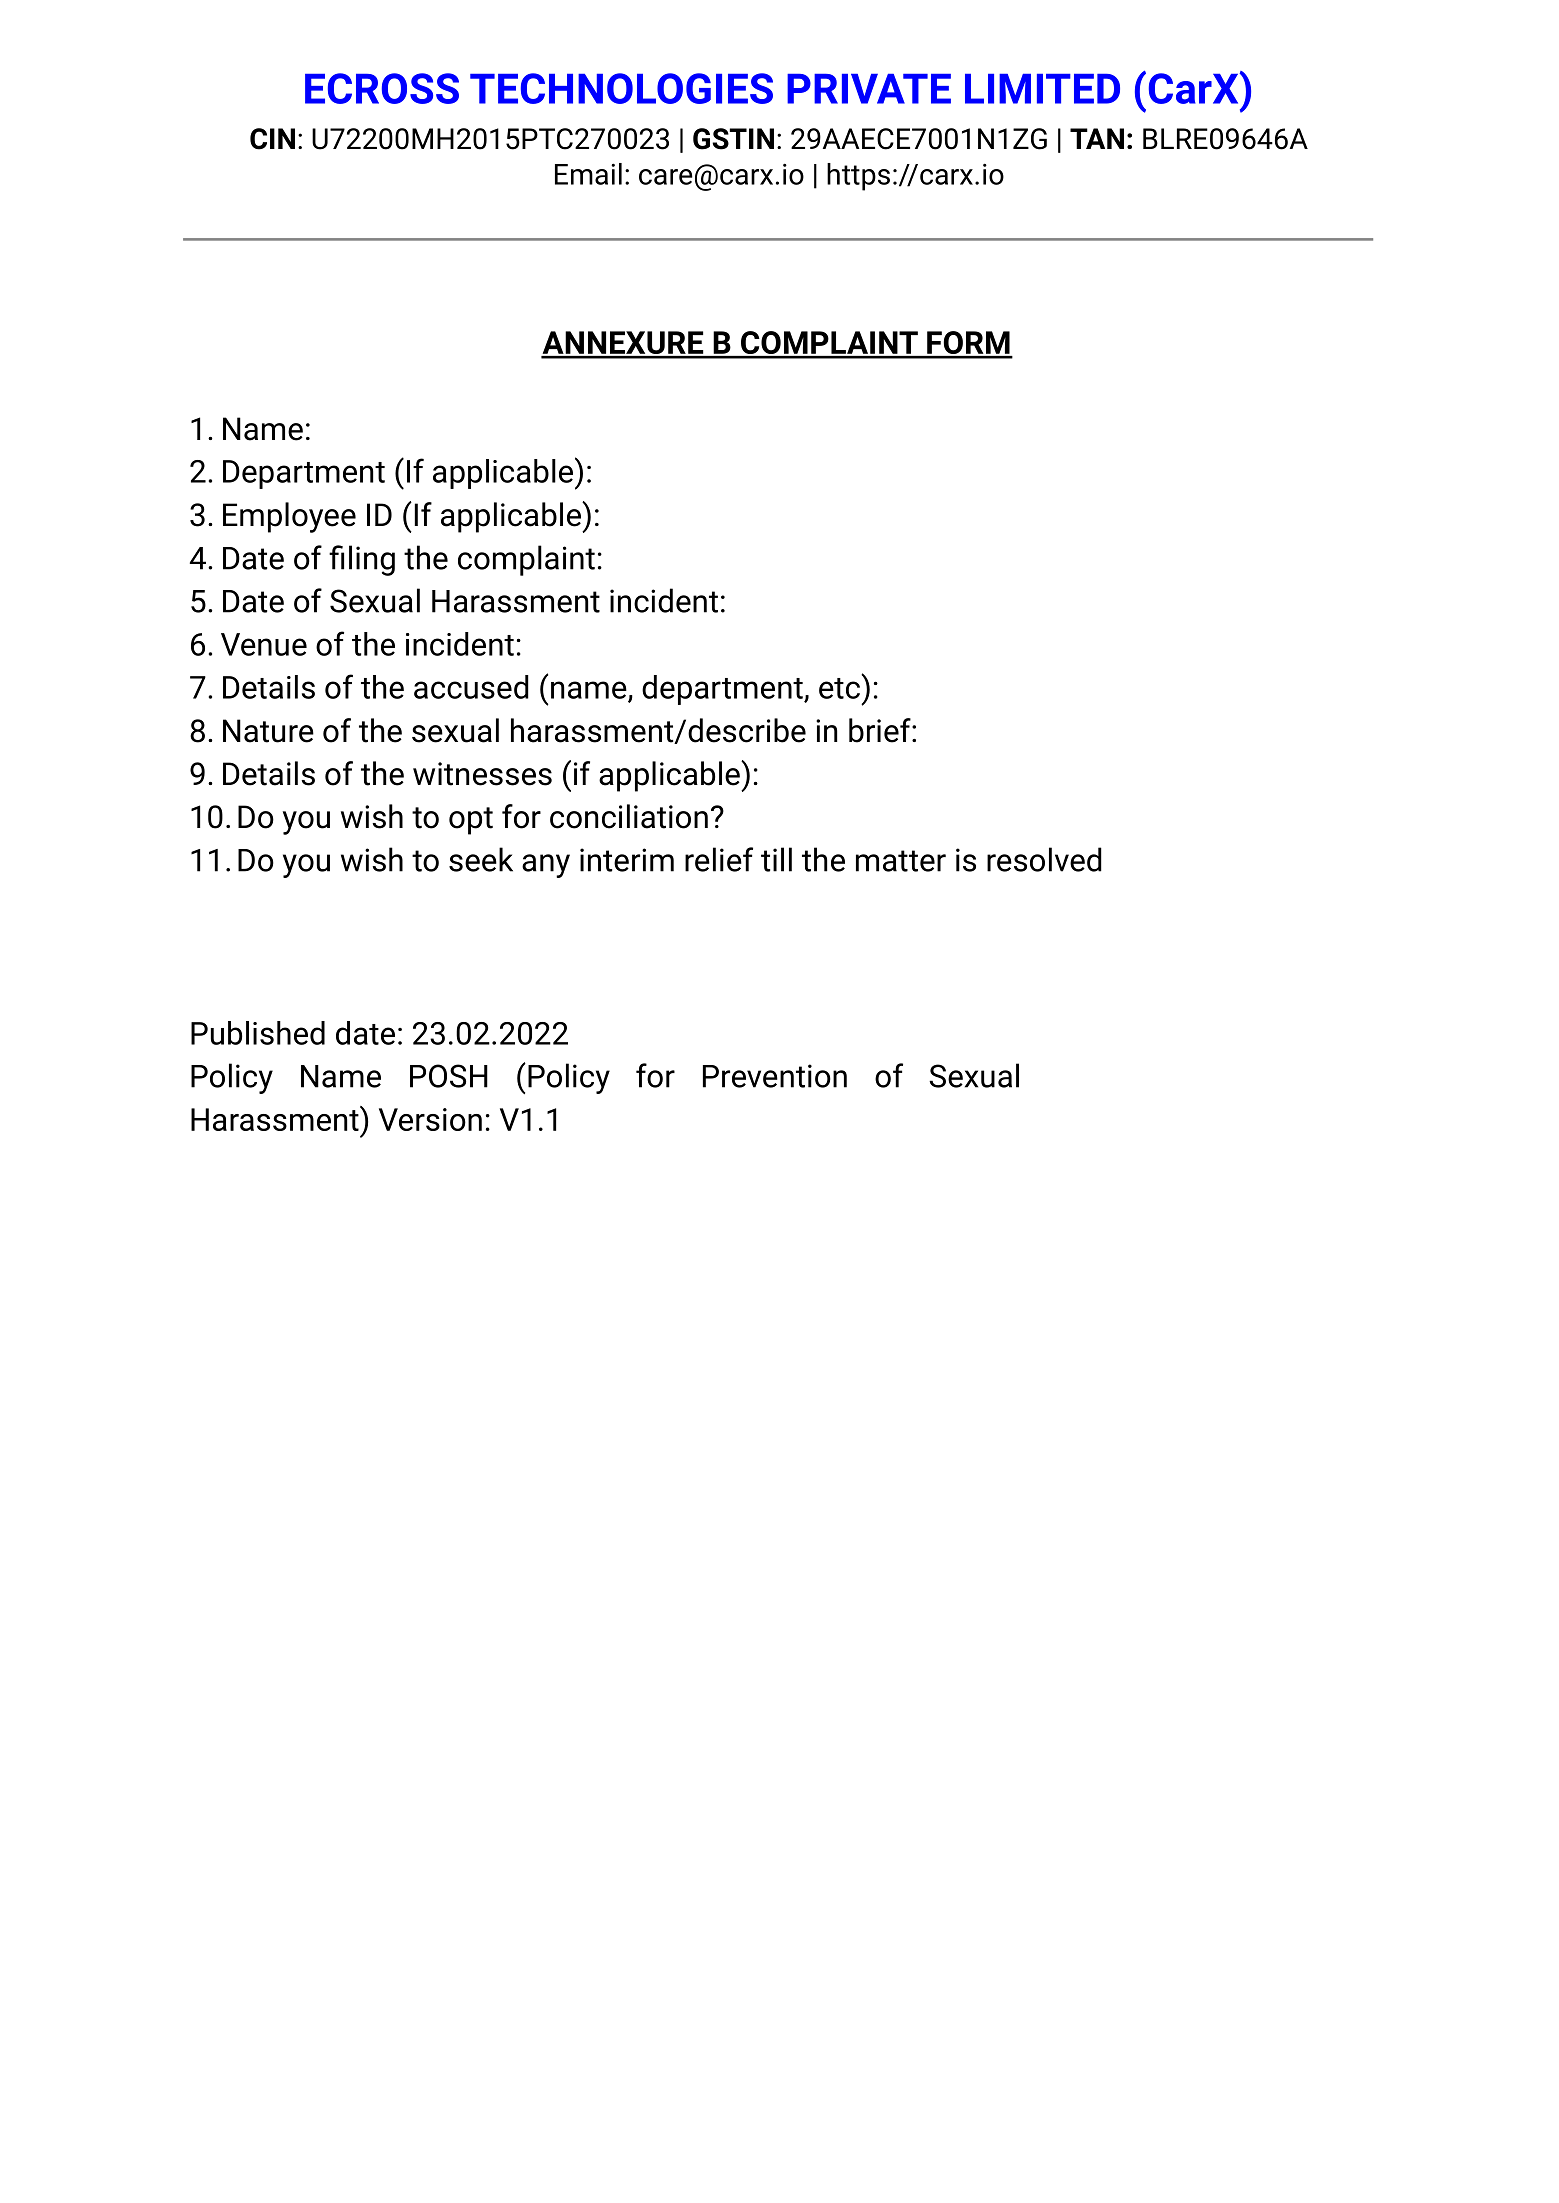 The width and height of the screenshot is (1559, 2203). What do you see at coordinates (1097, 138) in the screenshot?
I see `TAN` at bounding box center [1097, 138].
